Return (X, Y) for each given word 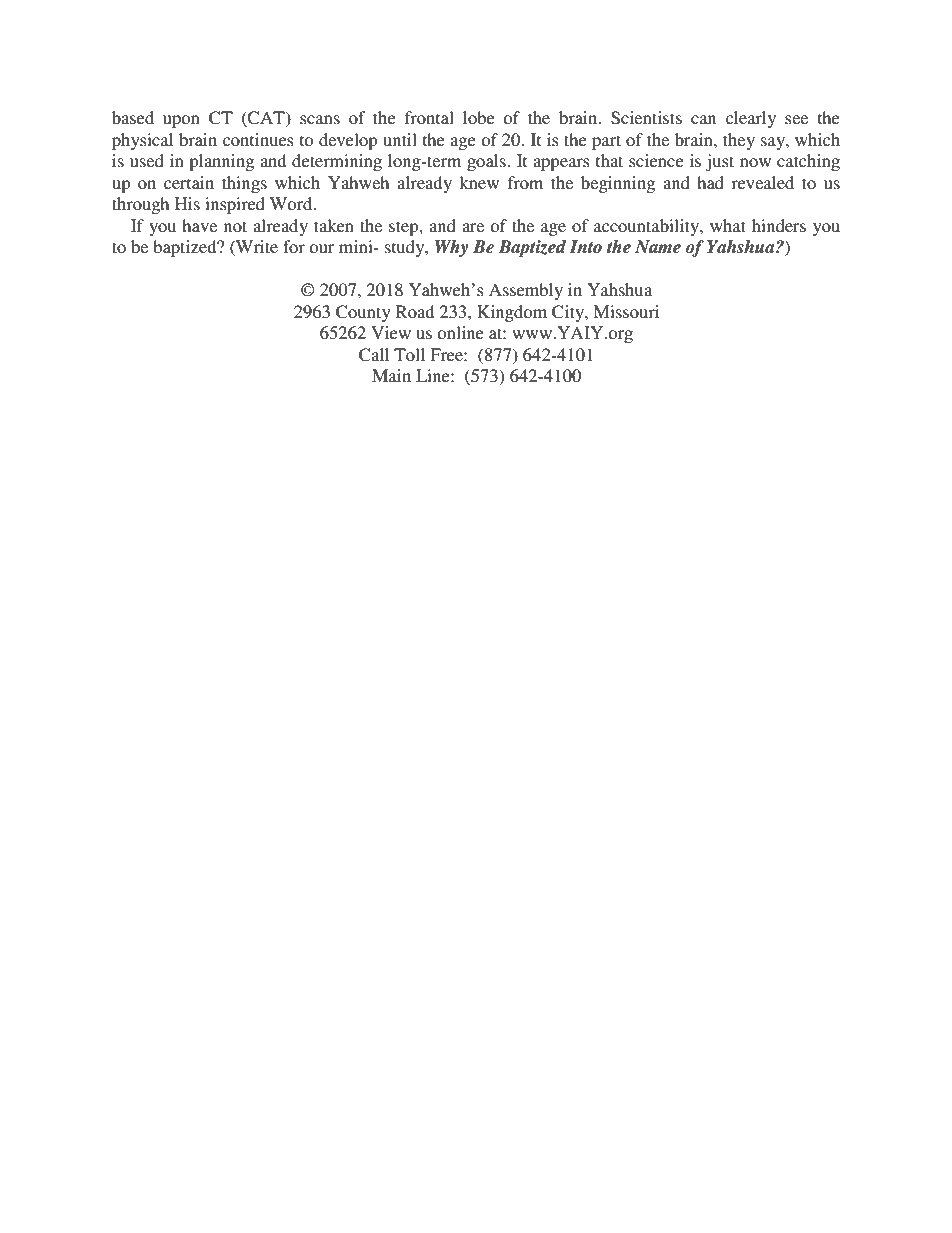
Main (391, 375)
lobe (479, 117)
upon (181, 121)
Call (374, 355)
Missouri (626, 311)
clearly (751, 119)
